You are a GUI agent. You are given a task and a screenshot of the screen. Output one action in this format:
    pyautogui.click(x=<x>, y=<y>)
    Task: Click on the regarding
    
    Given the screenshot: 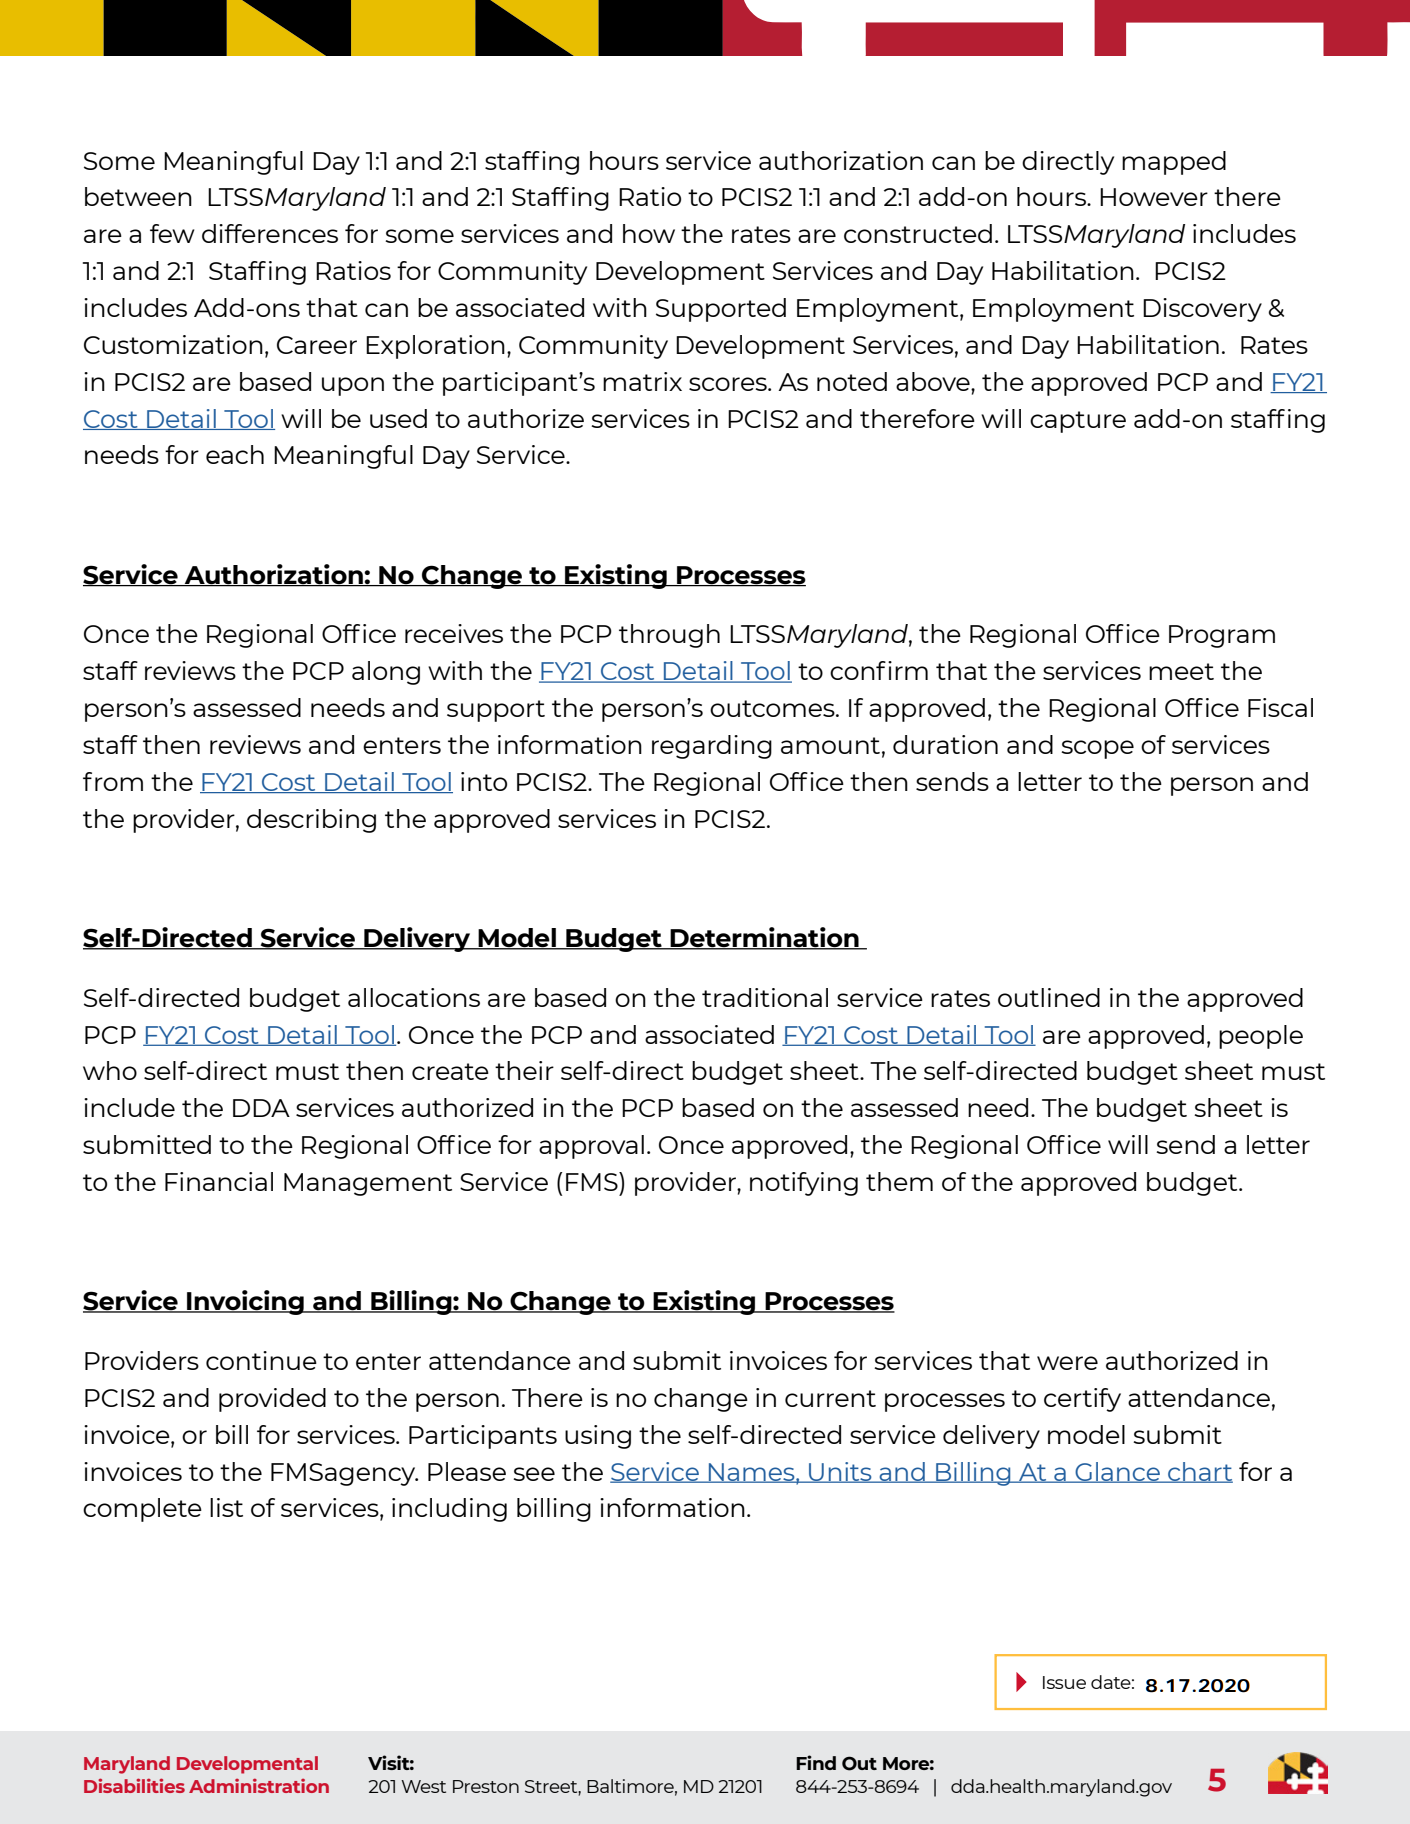 What is the action you would take?
    pyautogui.click(x=712, y=747)
